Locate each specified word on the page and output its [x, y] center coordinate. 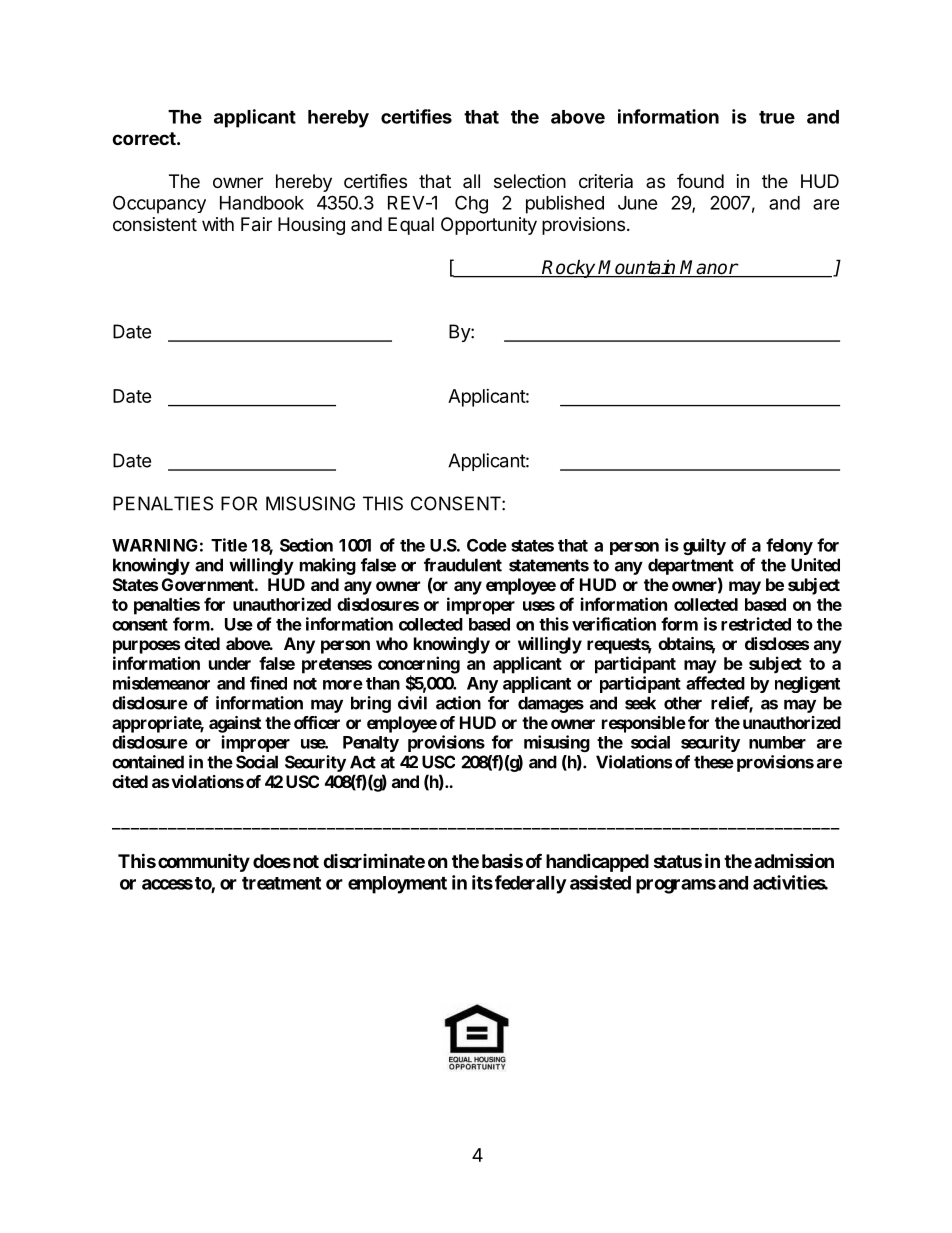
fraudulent [463, 565]
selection [530, 181]
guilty [704, 546]
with [218, 224]
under [230, 663]
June [638, 203]
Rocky [569, 268]
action [458, 703]
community [204, 862]
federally [529, 884]
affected [715, 683]
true [777, 117]
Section [306, 545]
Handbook [262, 203]
